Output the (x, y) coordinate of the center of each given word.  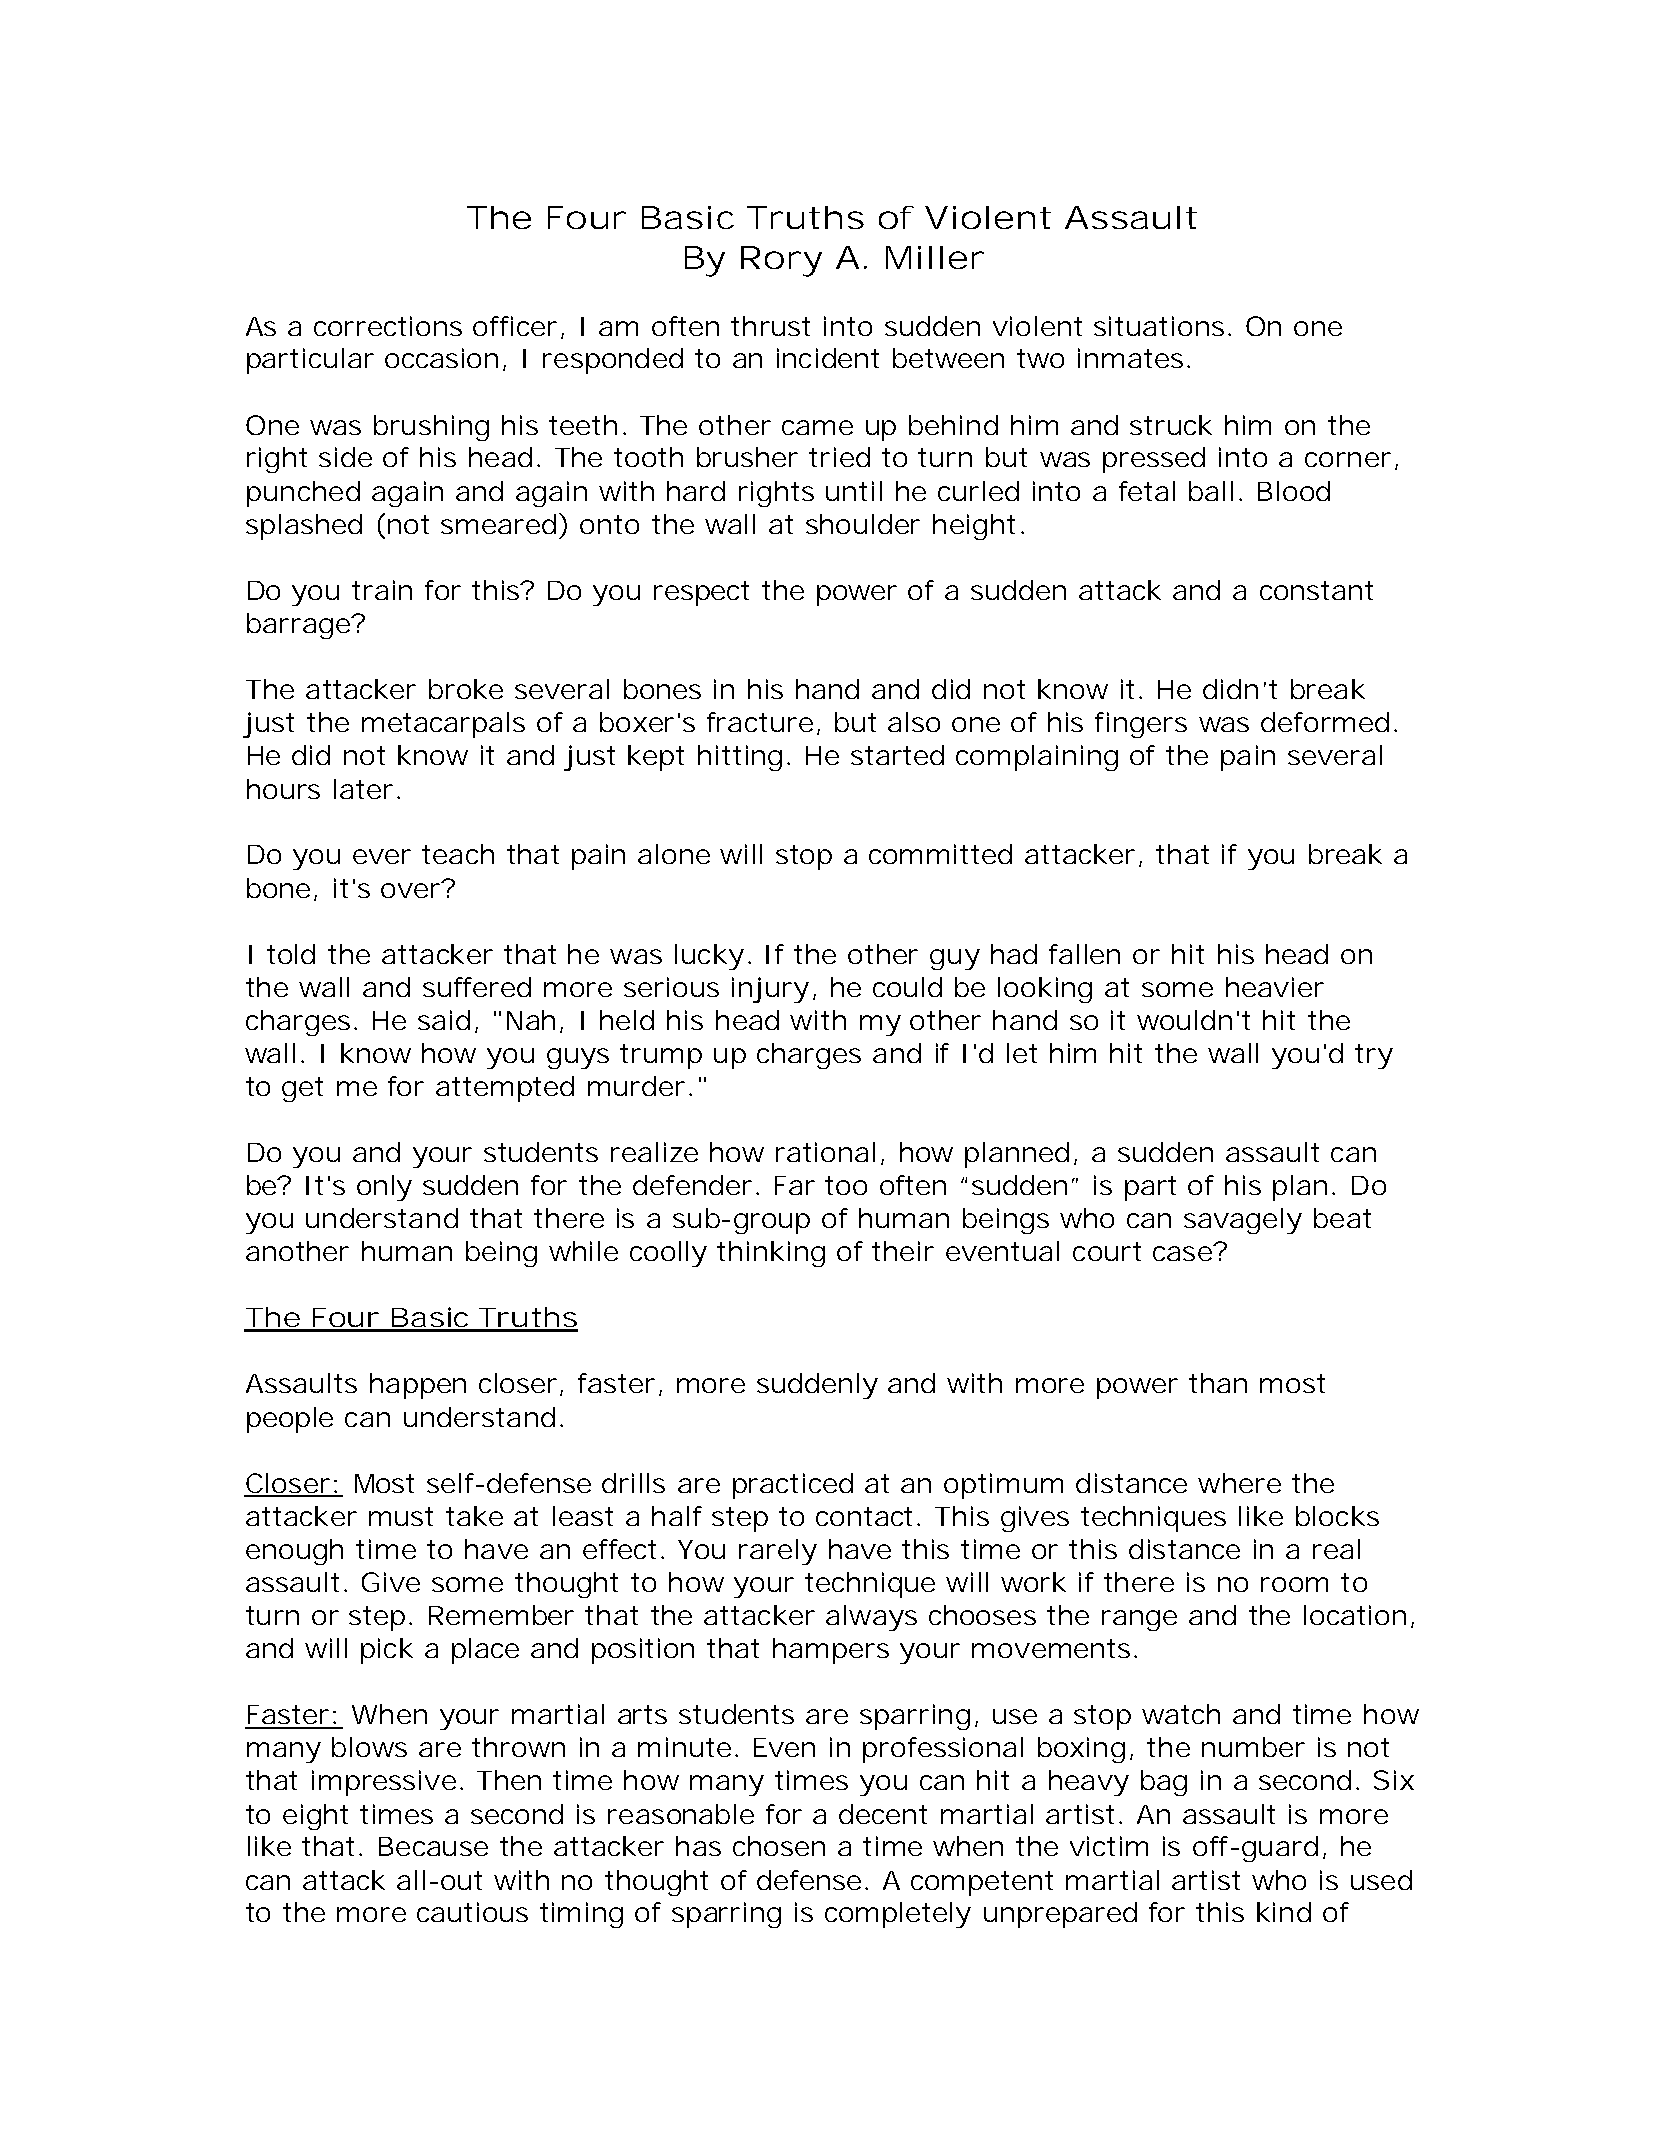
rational (825, 1152)
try (1374, 1056)
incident (828, 358)
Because (433, 1846)
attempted (505, 1089)
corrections (388, 326)
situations (1159, 326)
